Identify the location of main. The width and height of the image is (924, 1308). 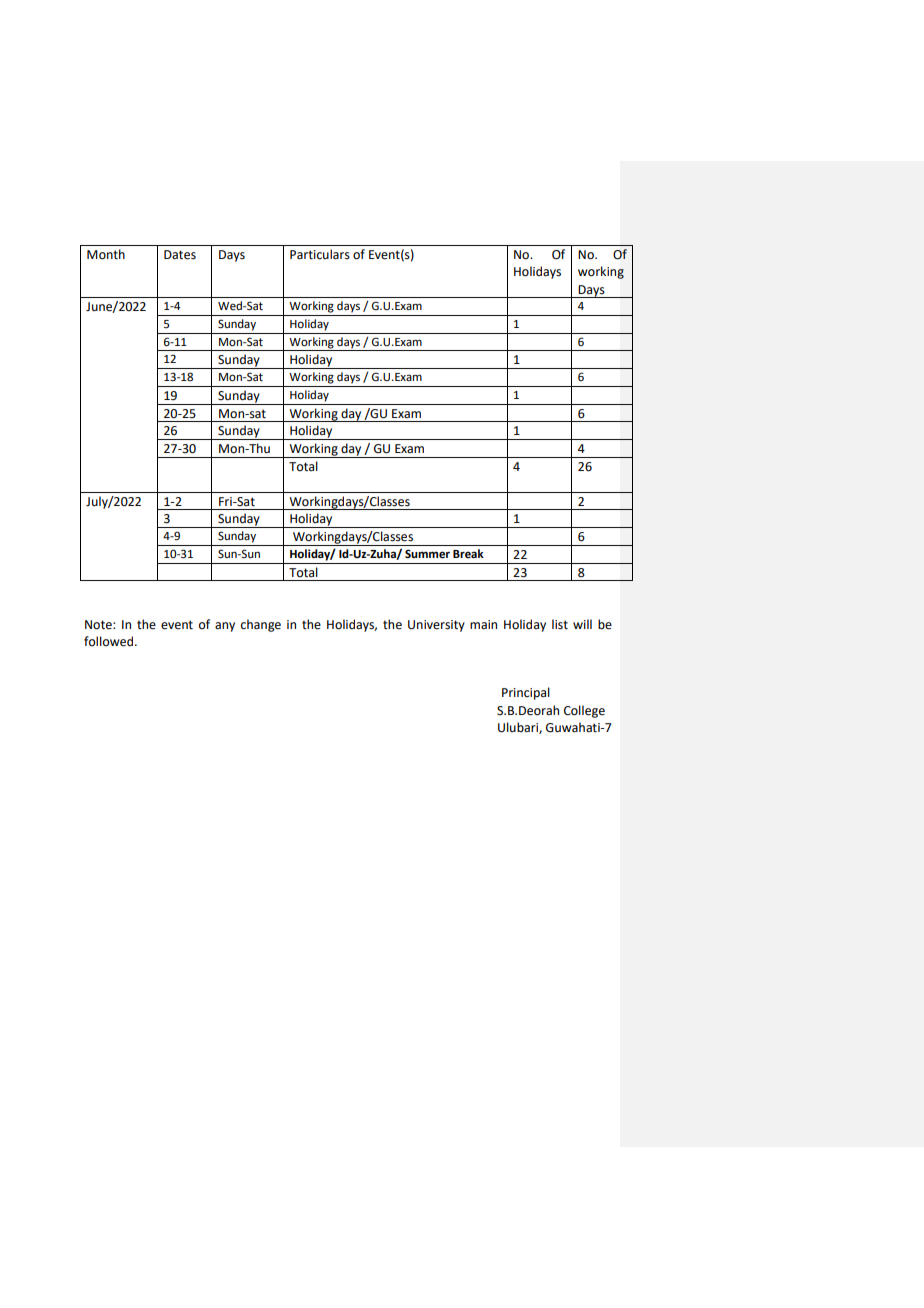
(483, 624).
